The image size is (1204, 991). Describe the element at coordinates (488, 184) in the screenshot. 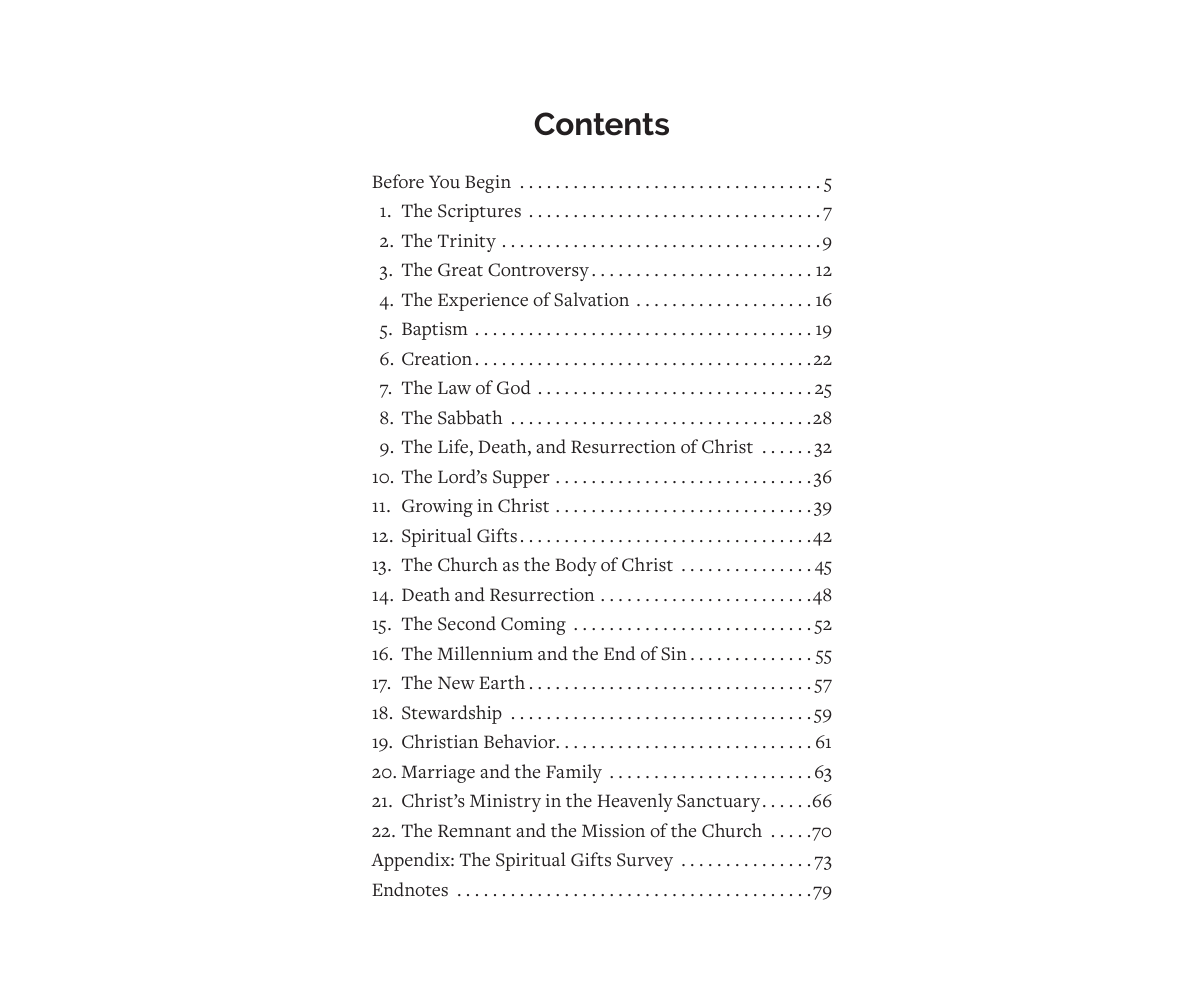

I see `Begin` at that location.
